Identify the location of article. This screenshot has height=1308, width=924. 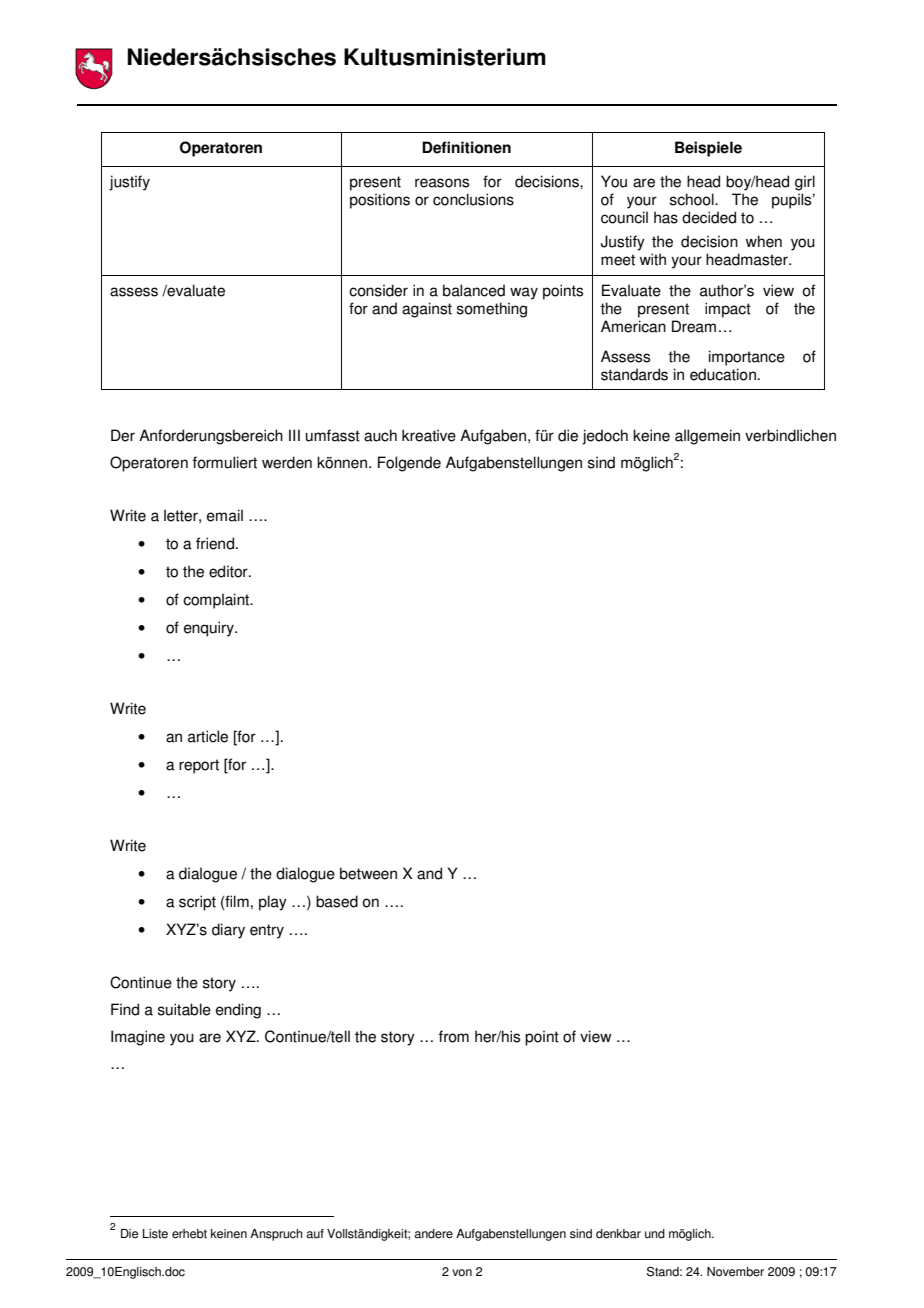
(208, 736).
